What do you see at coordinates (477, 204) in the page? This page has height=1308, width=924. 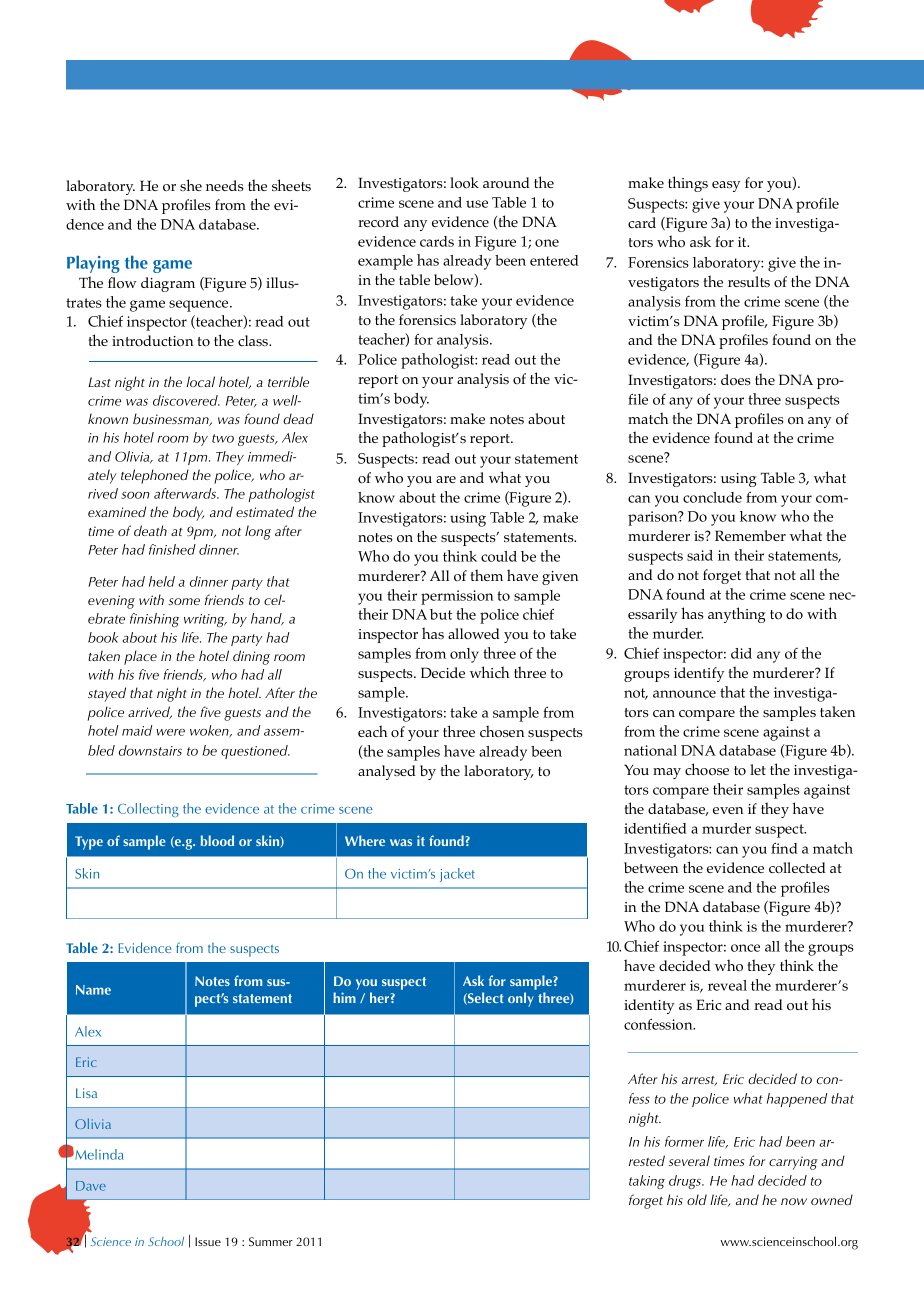 I see `use` at bounding box center [477, 204].
